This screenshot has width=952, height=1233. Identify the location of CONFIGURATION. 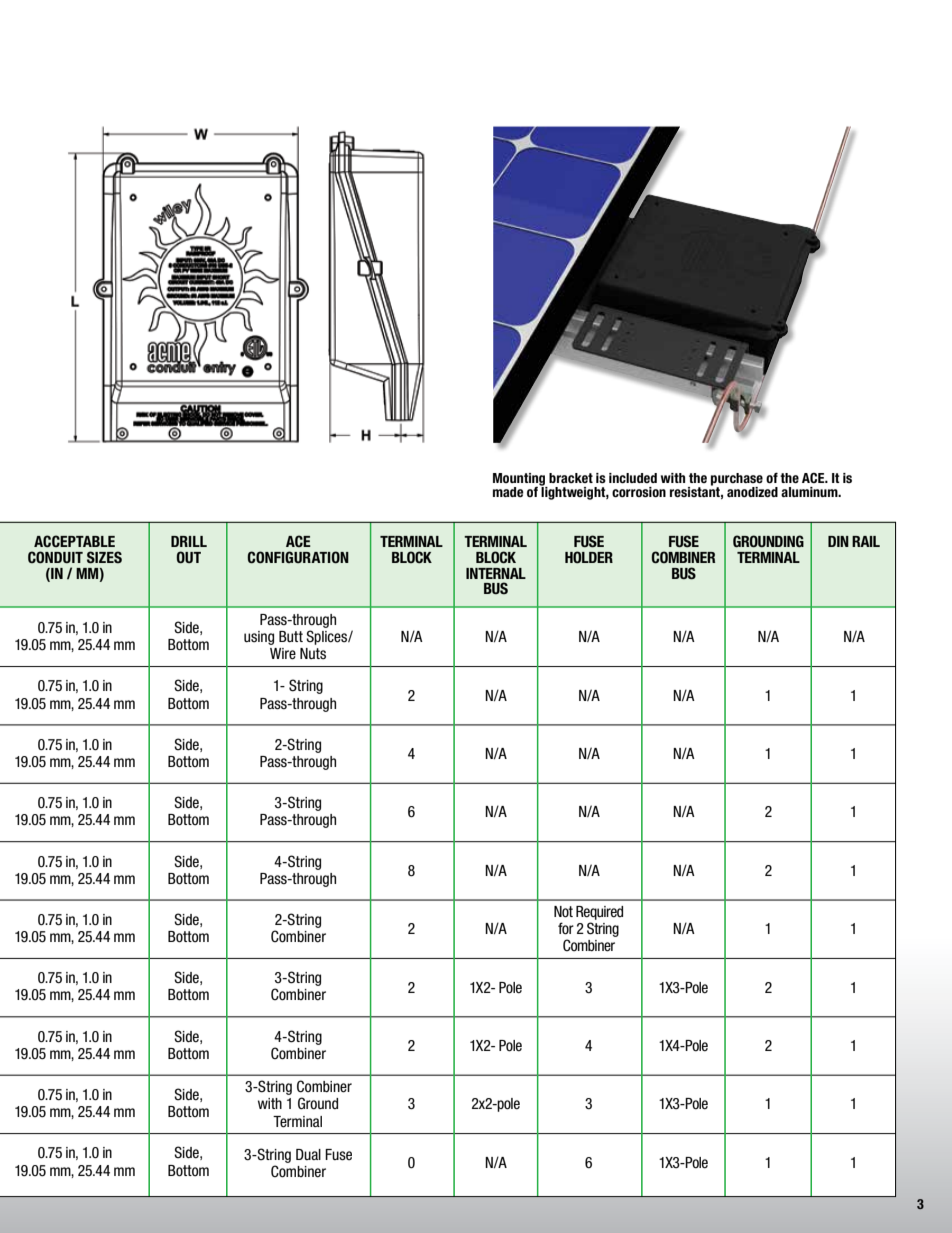
(298, 557).
